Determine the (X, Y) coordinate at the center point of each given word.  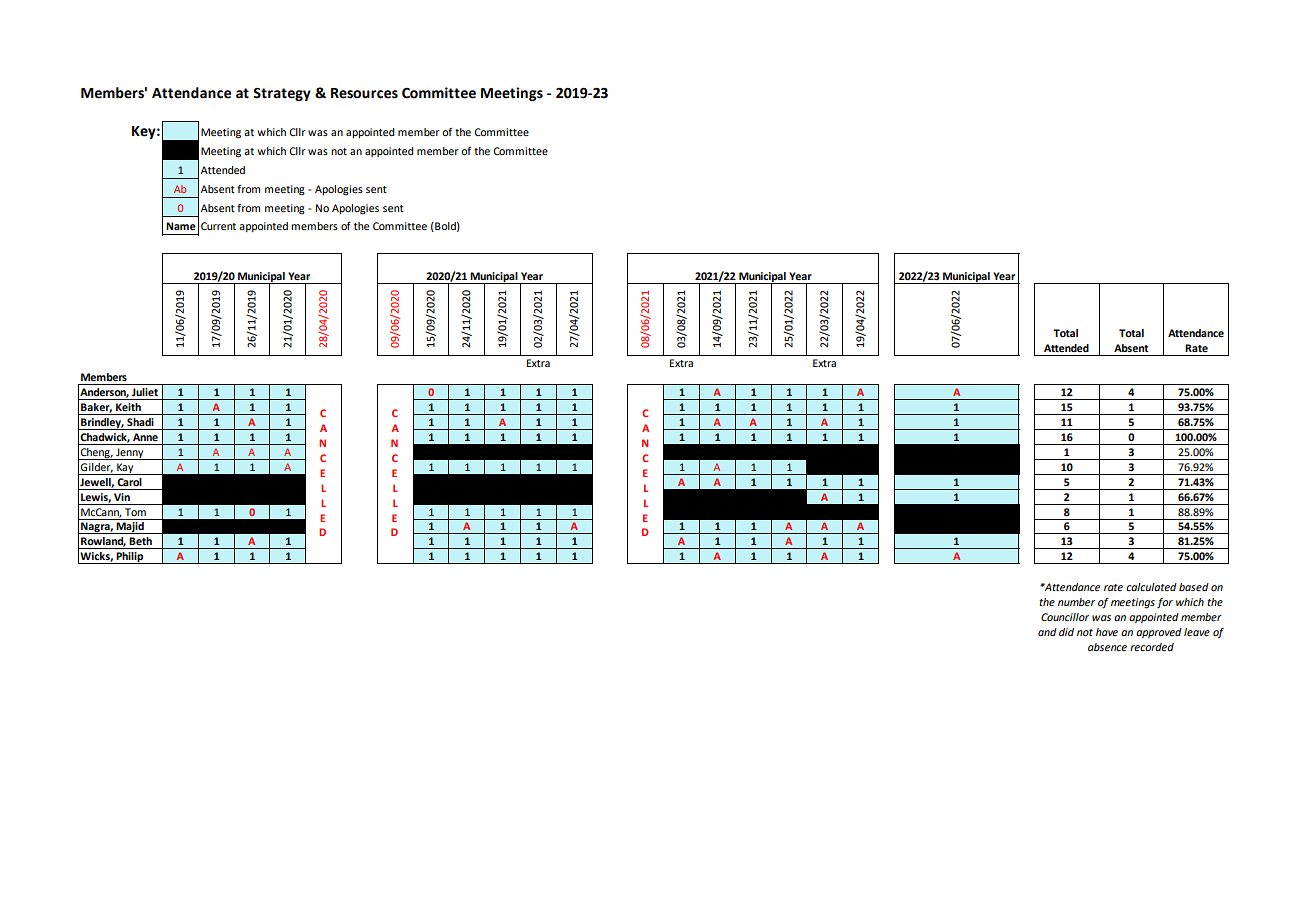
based (1194, 587)
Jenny (130, 454)
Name (181, 226)
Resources (364, 93)
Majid (130, 528)
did (1066, 632)
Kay (125, 469)
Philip (130, 558)
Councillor (1065, 617)
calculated (1151, 587)
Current (218, 226)
